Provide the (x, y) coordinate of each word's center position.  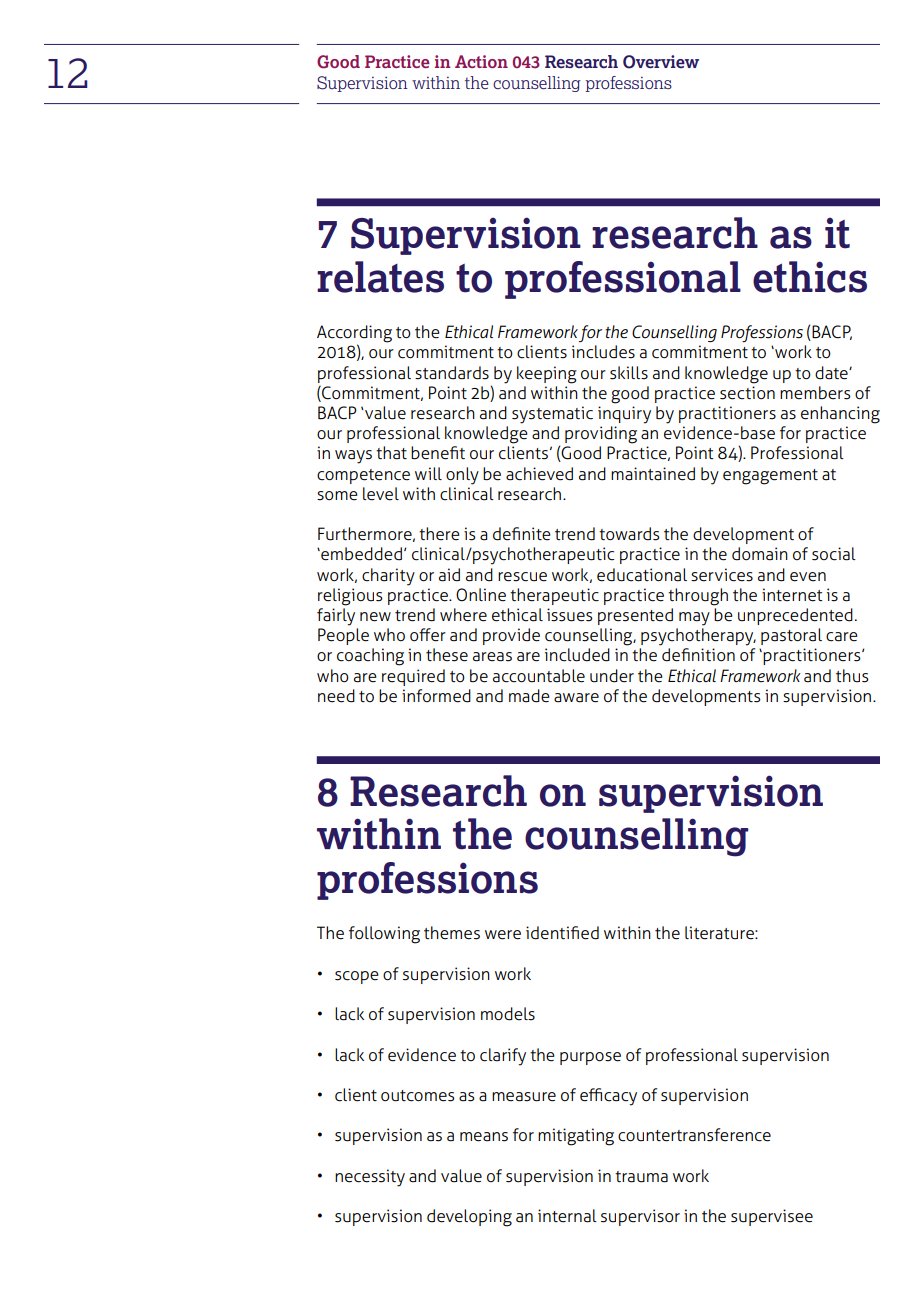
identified (562, 933)
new (375, 617)
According (354, 335)
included (577, 655)
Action (481, 61)
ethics (810, 277)
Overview (661, 62)
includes (603, 352)
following (384, 935)
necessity (370, 1178)
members (815, 393)
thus (852, 676)
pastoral (791, 636)
